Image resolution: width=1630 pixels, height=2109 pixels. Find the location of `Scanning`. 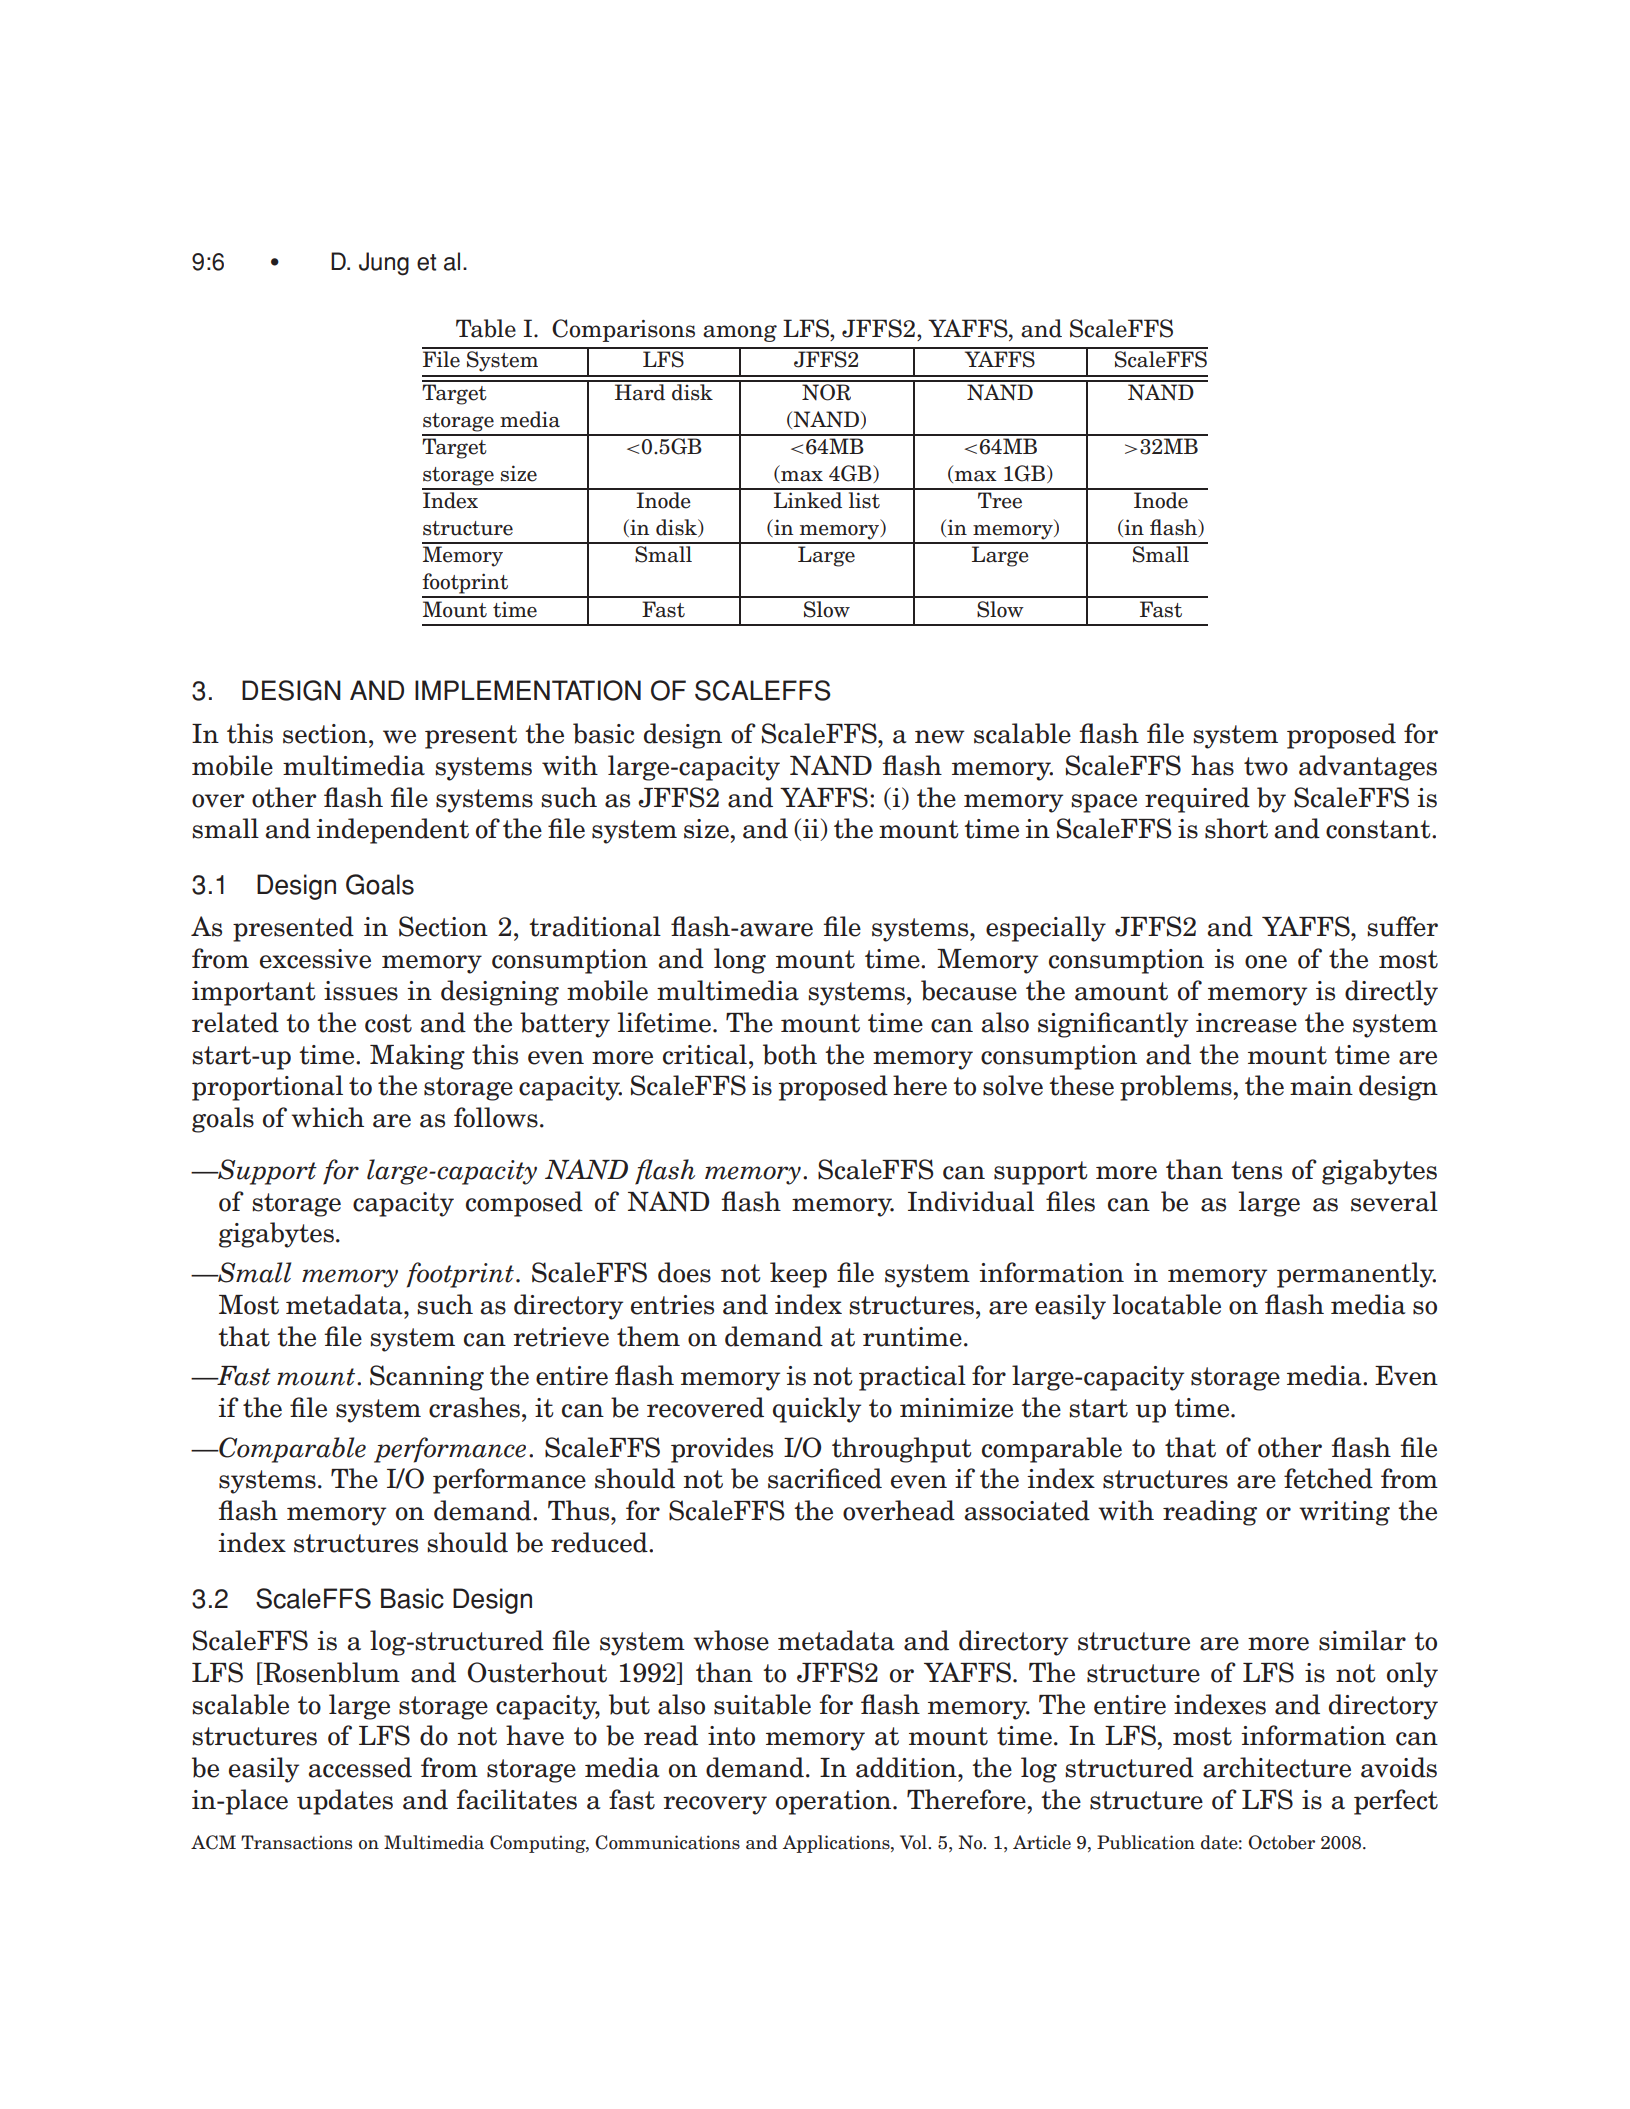

Scanning is located at coordinates (427, 1378).
